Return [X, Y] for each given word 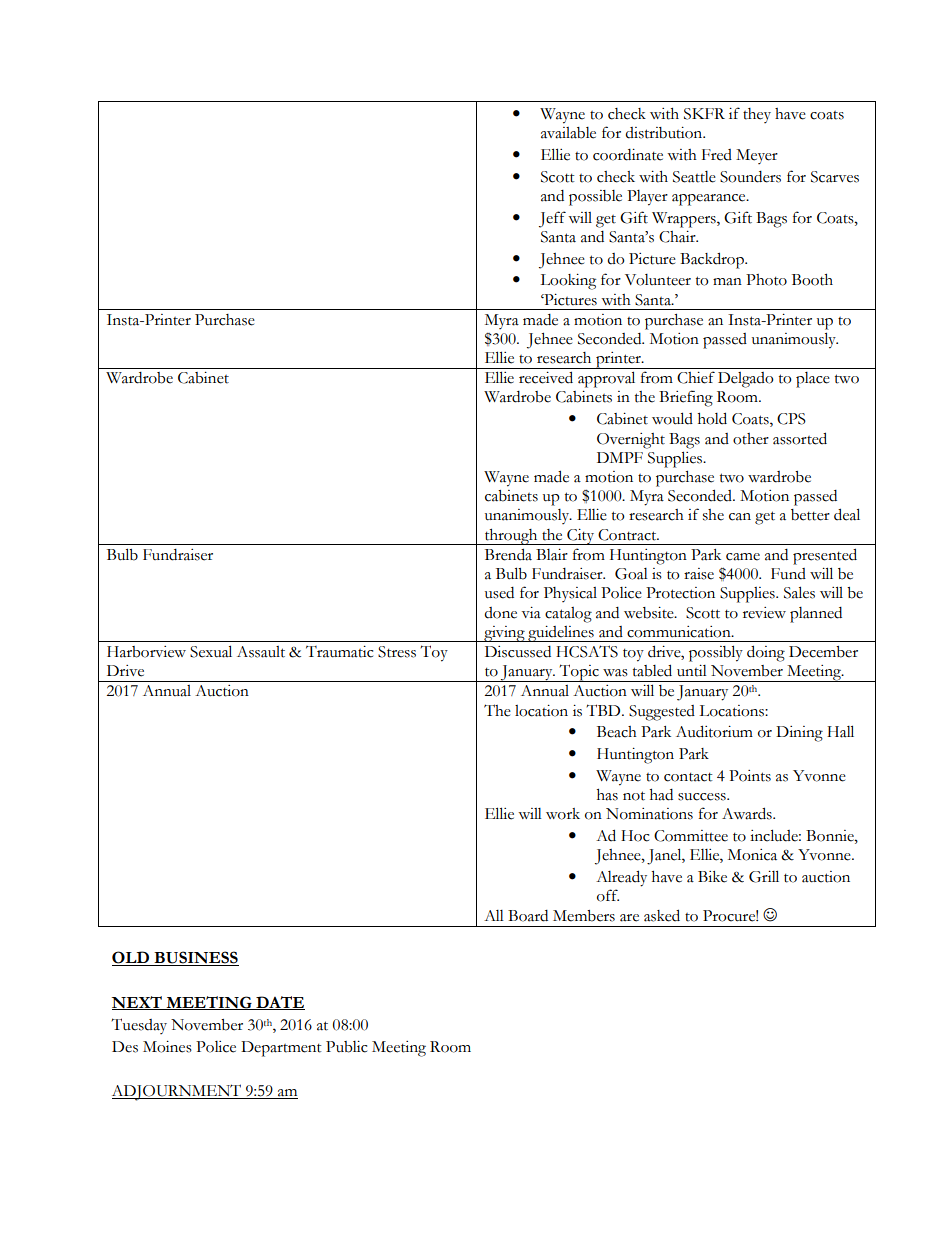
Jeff [552, 219]
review [764, 613]
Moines [167, 1047]
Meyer [757, 156]
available [568, 133]
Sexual [211, 651]
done [500, 613]
